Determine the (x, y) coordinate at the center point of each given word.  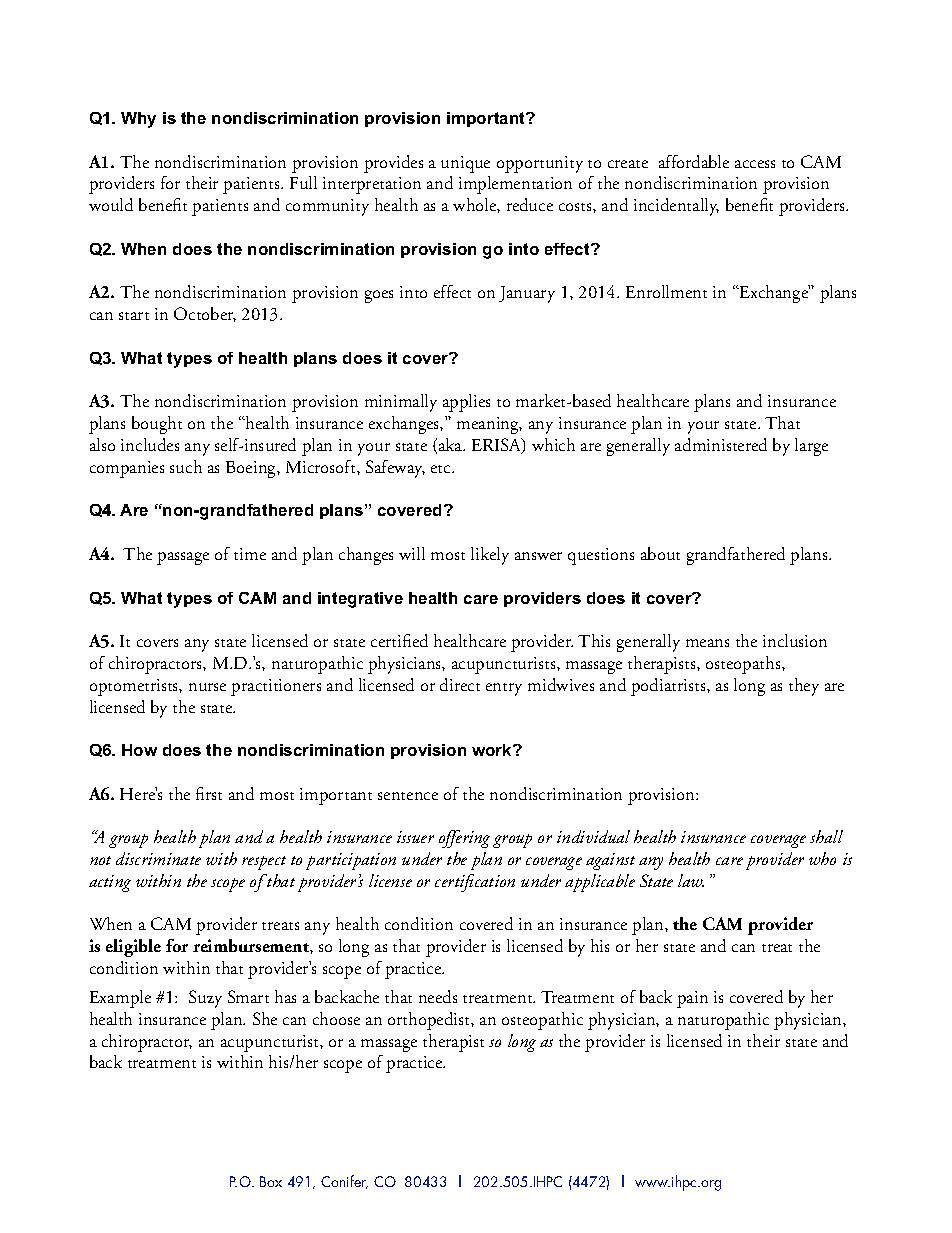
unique (465, 164)
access (755, 164)
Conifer (344, 1182)
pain (692, 999)
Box (271, 1181)
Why (138, 120)
